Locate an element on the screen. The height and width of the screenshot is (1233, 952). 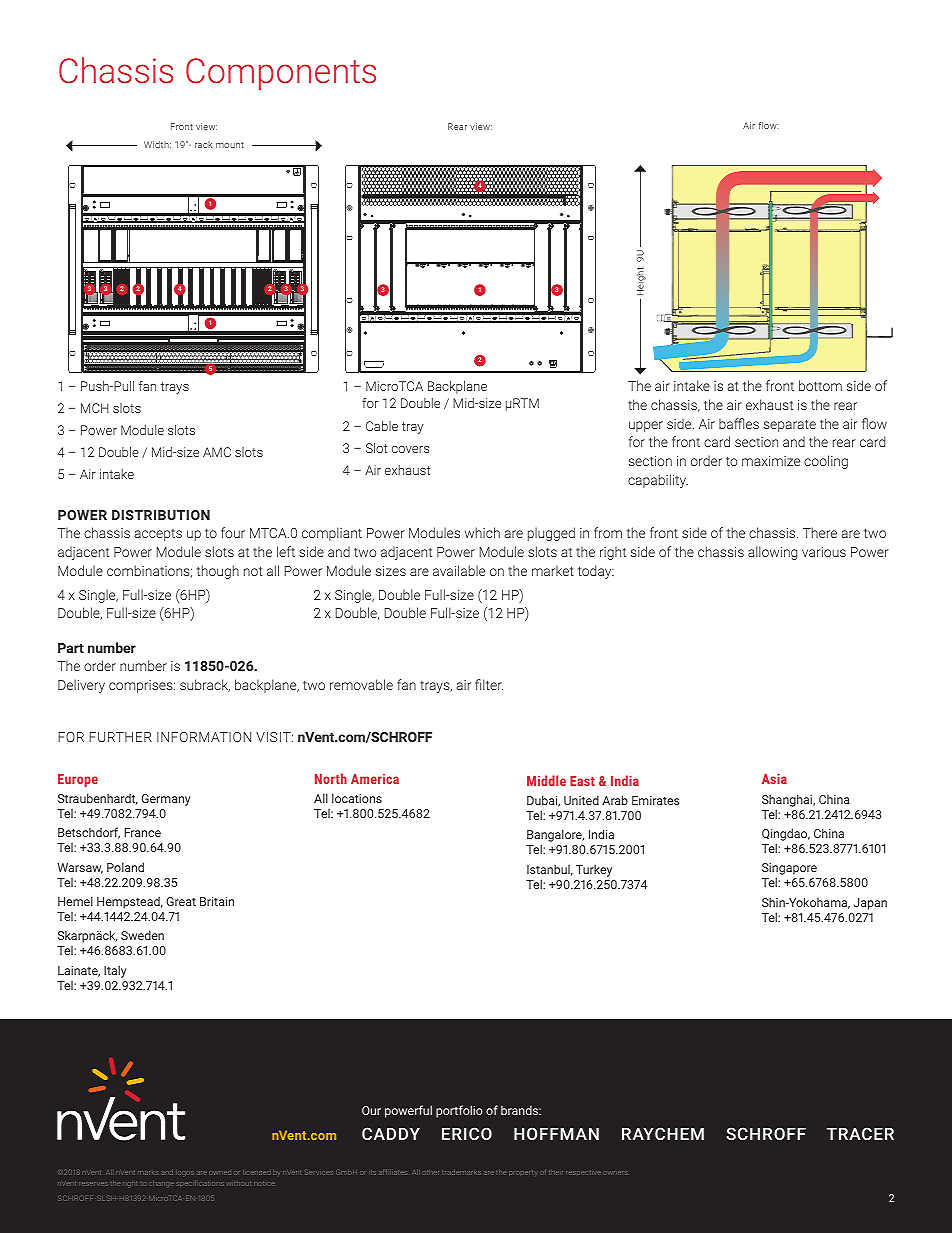
allowing is located at coordinates (772, 553).
